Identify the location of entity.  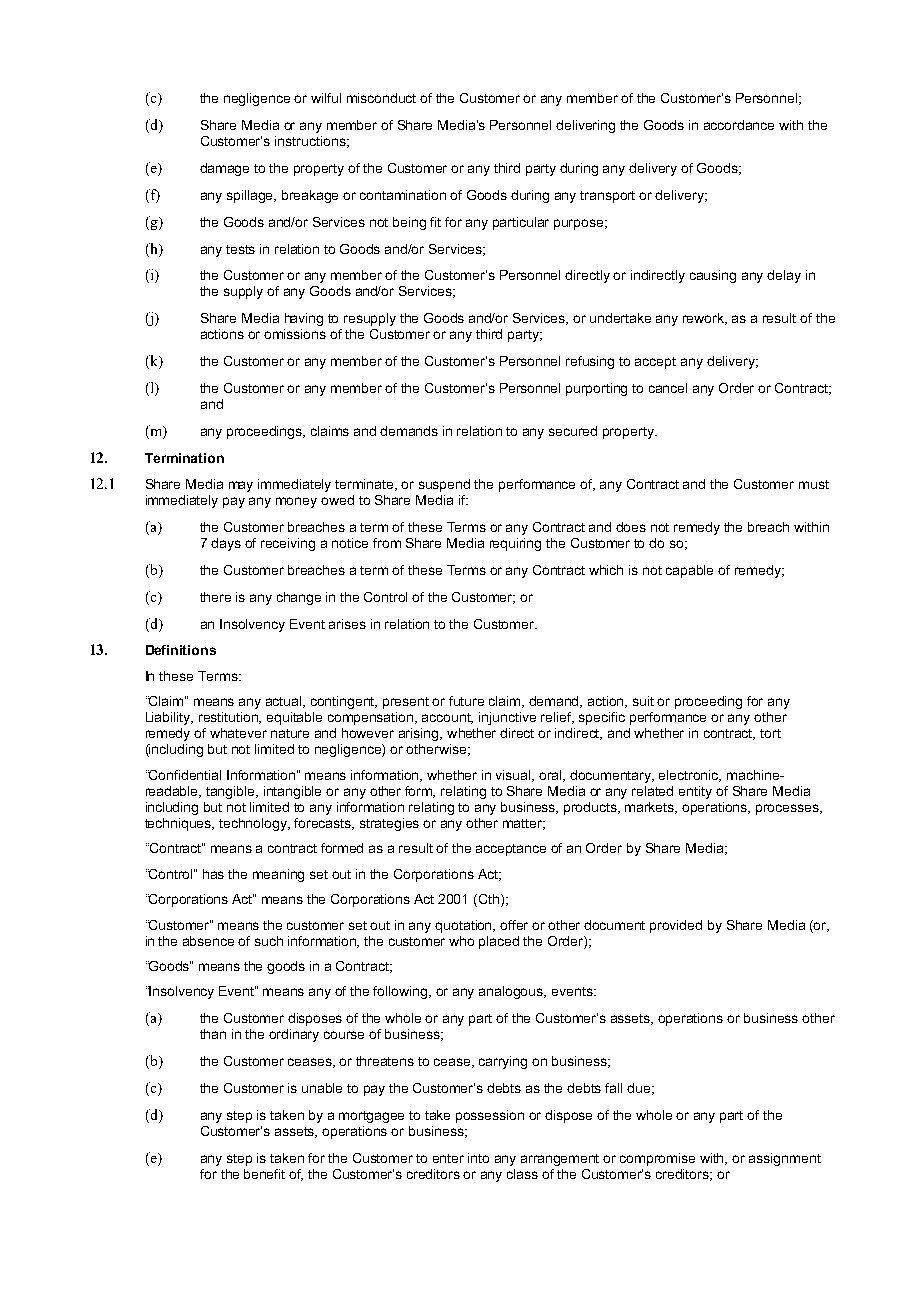
(695, 792).
